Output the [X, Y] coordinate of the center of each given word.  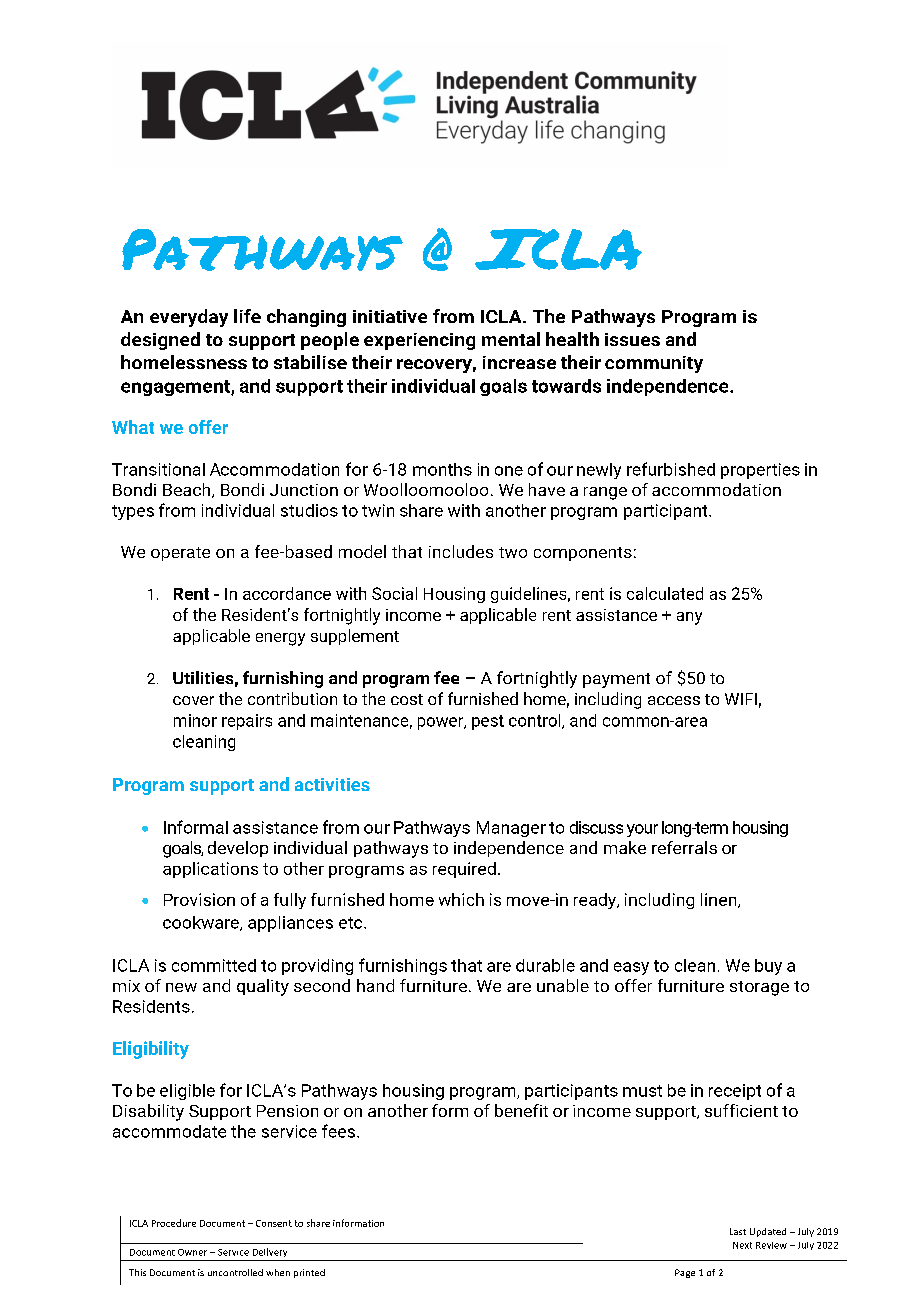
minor [195, 720]
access [674, 700]
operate [180, 554]
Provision [199, 899]
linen [720, 900]
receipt [735, 1092]
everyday [189, 318]
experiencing [419, 341]
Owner [192, 1252]
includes [461, 551]
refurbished [671, 469]
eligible [187, 1092]
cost [407, 699]
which [461, 899]
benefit [521, 1110]
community [654, 364]
